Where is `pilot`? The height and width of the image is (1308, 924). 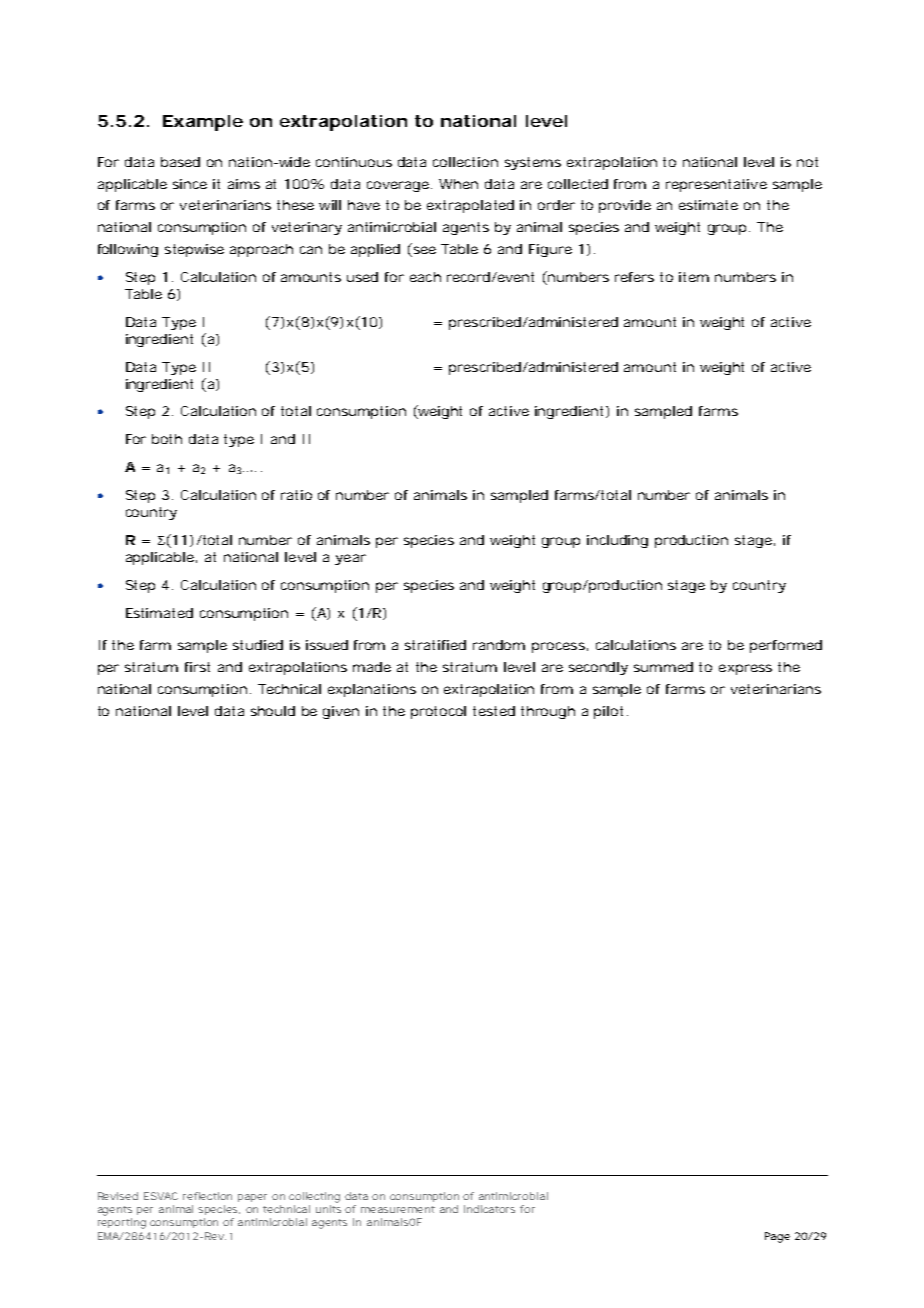 pilot is located at coordinates (608, 712).
